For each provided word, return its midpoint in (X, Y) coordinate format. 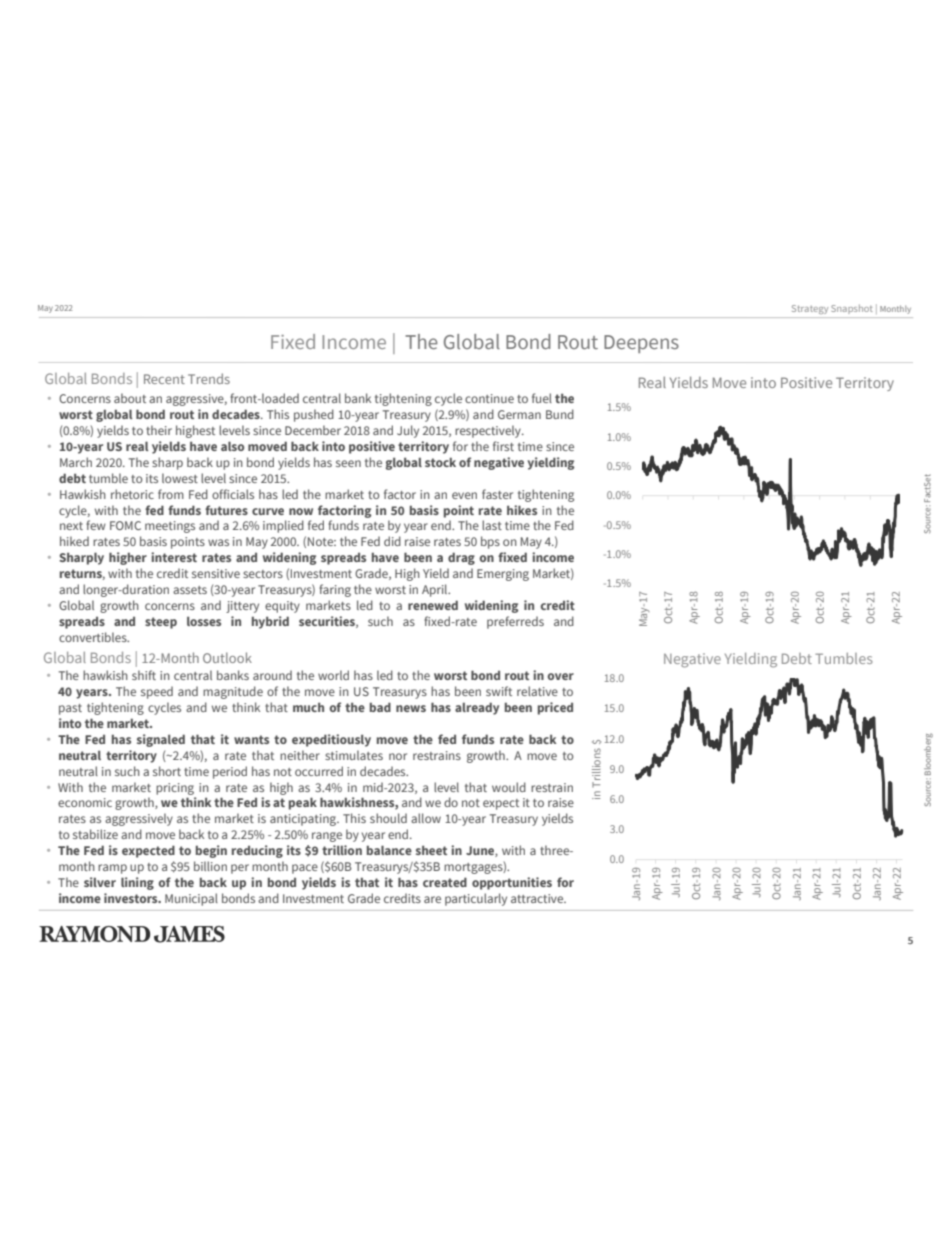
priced (555, 708)
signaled (161, 740)
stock (440, 462)
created (445, 882)
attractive (538, 898)
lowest (180, 478)
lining (137, 883)
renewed (433, 605)
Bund (560, 414)
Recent (164, 379)
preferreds (515, 622)
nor (398, 756)
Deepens (641, 344)
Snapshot (851, 308)
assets (190, 590)
